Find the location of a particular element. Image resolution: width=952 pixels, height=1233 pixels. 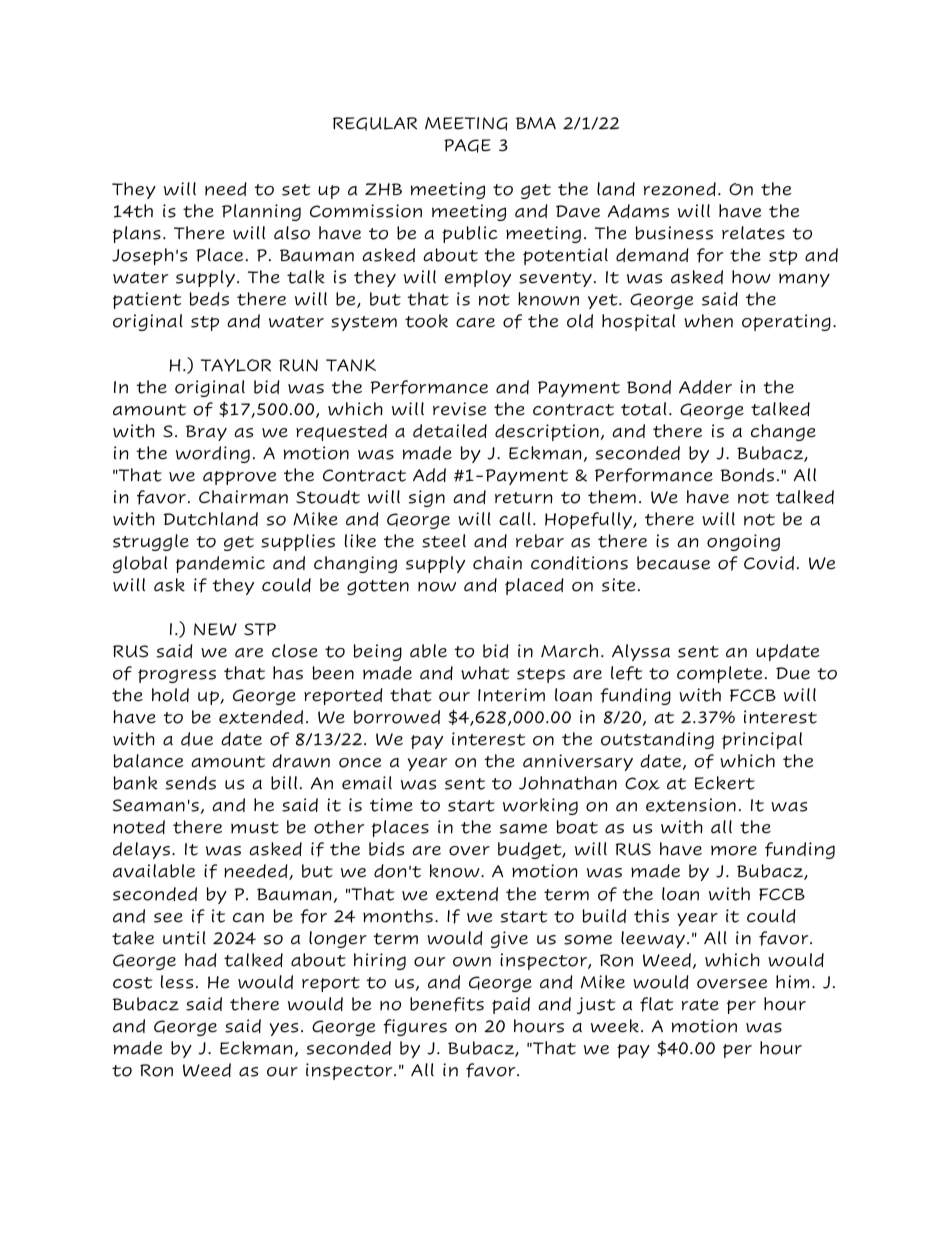

progress is located at coordinates (177, 676).
